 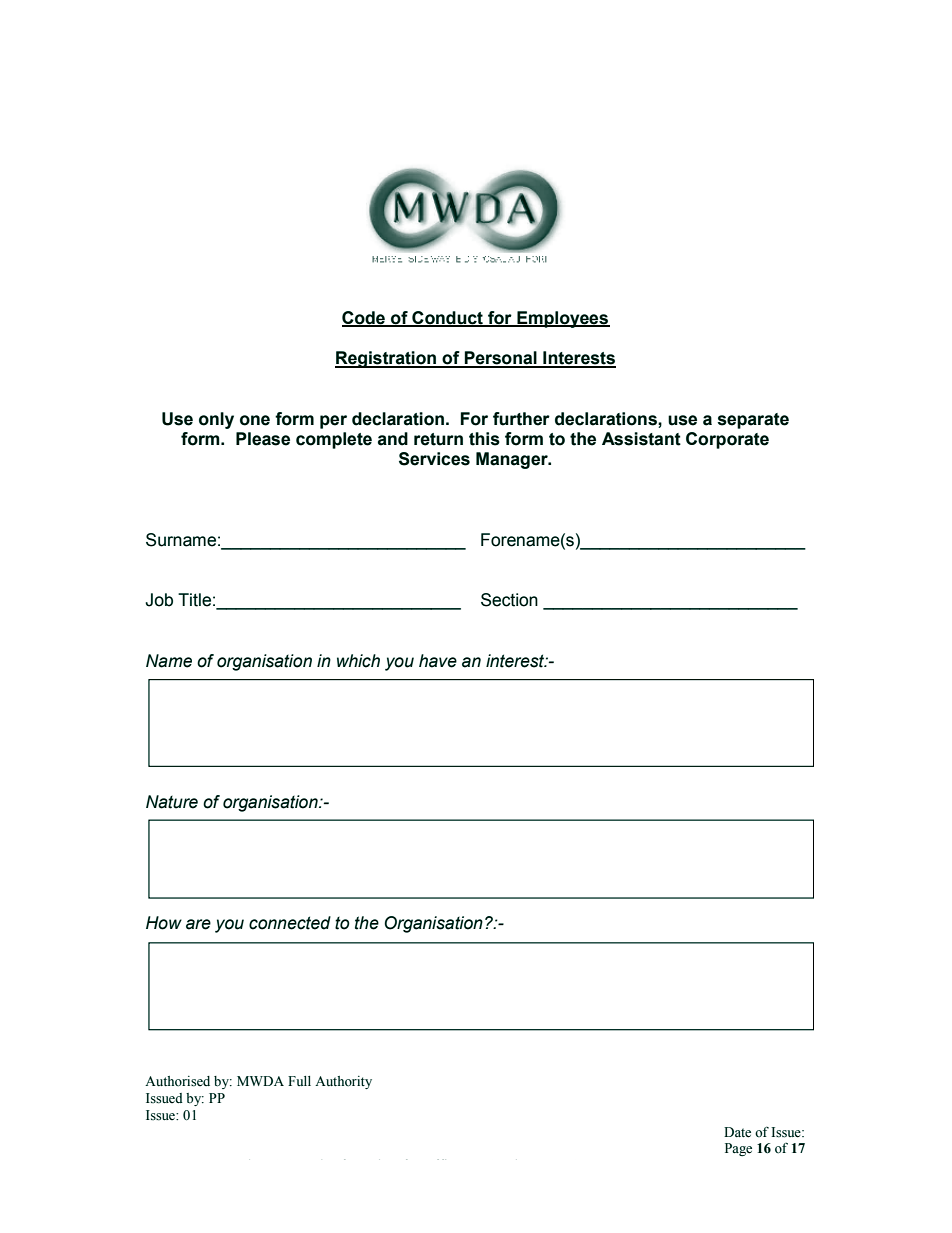 I want to click on Authorised, so click(x=177, y=1081).
